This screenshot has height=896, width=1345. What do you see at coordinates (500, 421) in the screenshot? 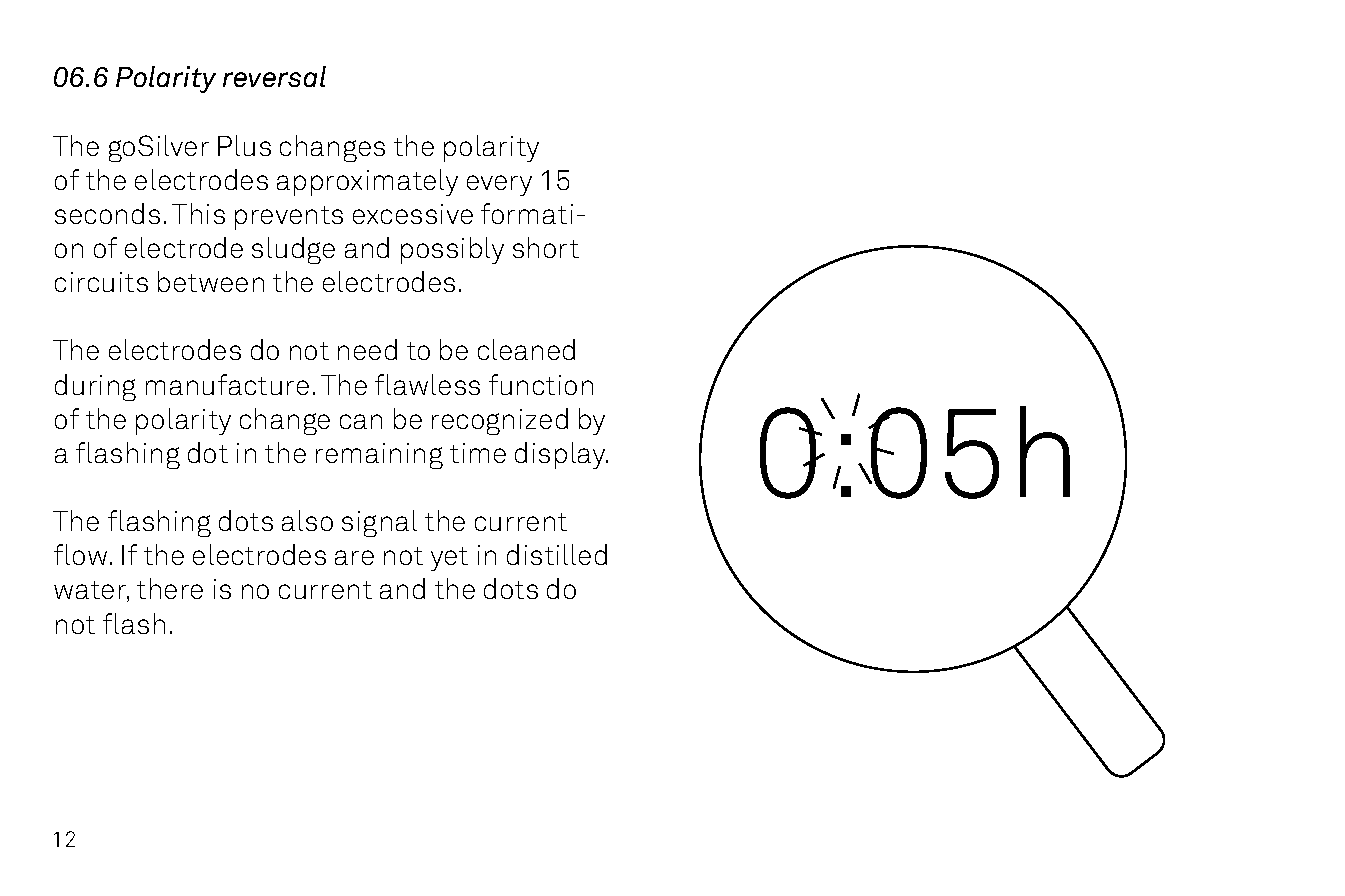
I see `recognized` at bounding box center [500, 421].
